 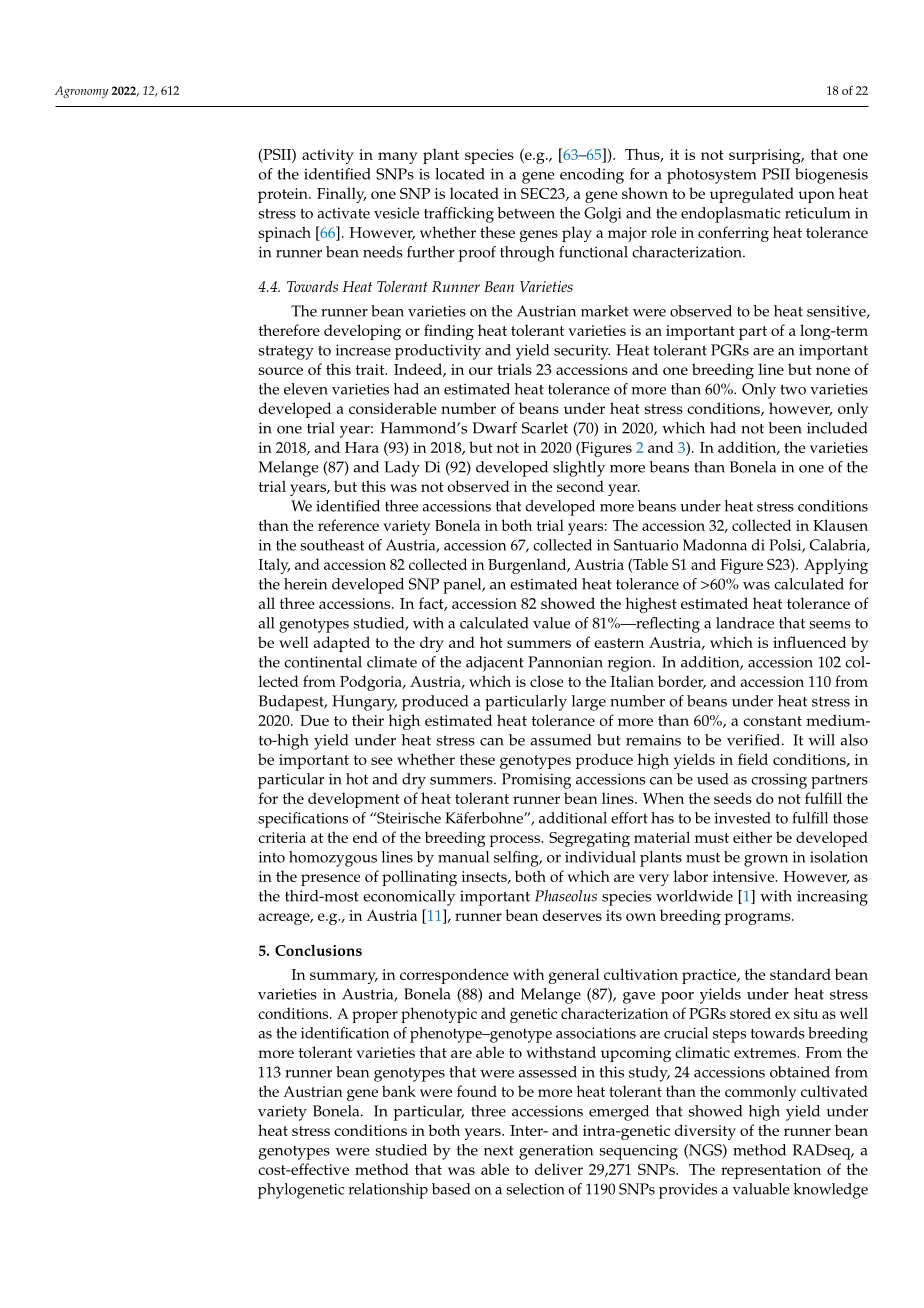 I want to click on representation, so click(x=771, y=1171).
